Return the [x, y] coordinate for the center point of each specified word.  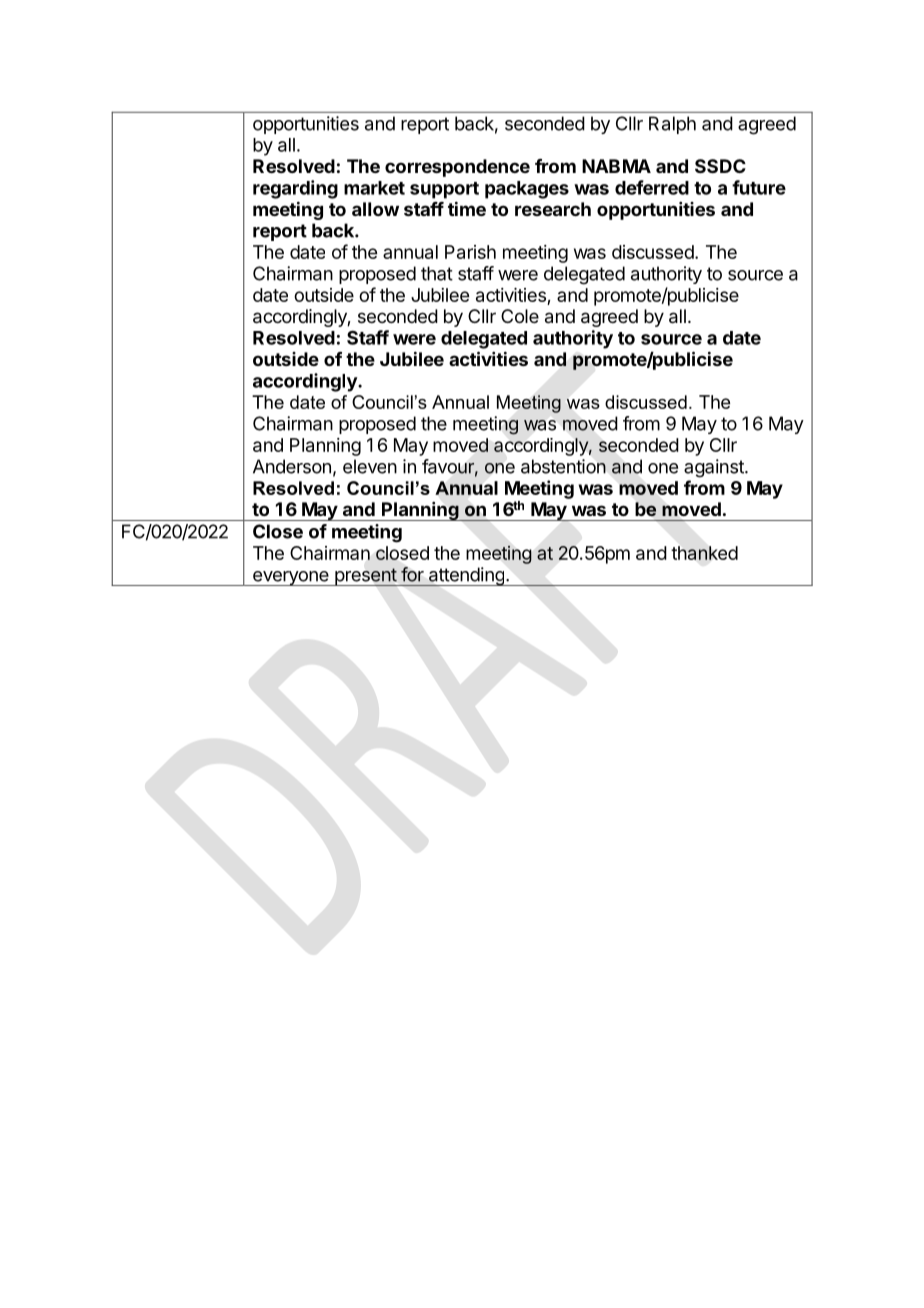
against [715, 468]
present [365, 577]
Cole [520, 316]
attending [466, 576]
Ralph [672, 125]
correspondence [457, 168]
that [437, 273]
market [374, 188]
